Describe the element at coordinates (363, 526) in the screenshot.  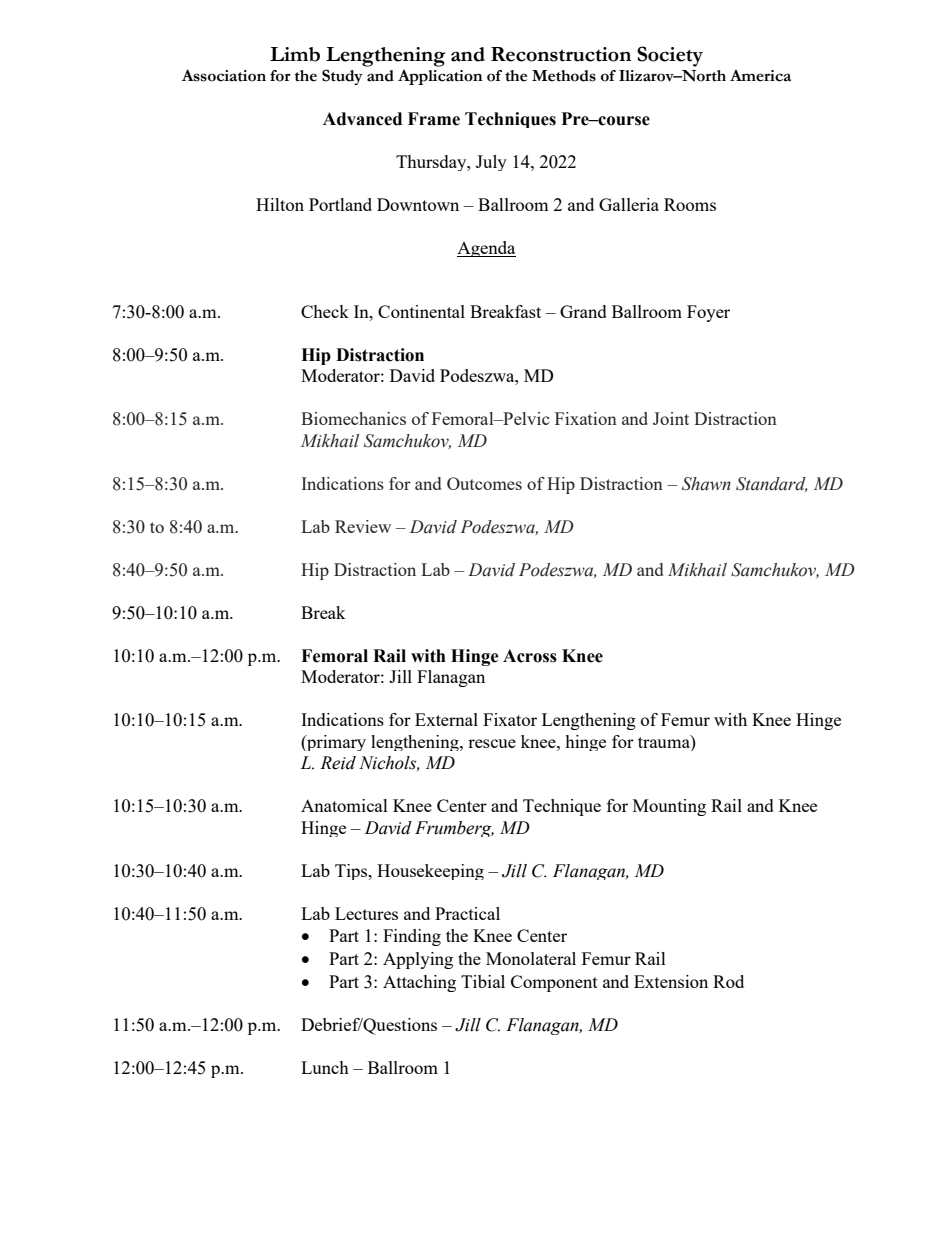
I see `Review` at that location.
